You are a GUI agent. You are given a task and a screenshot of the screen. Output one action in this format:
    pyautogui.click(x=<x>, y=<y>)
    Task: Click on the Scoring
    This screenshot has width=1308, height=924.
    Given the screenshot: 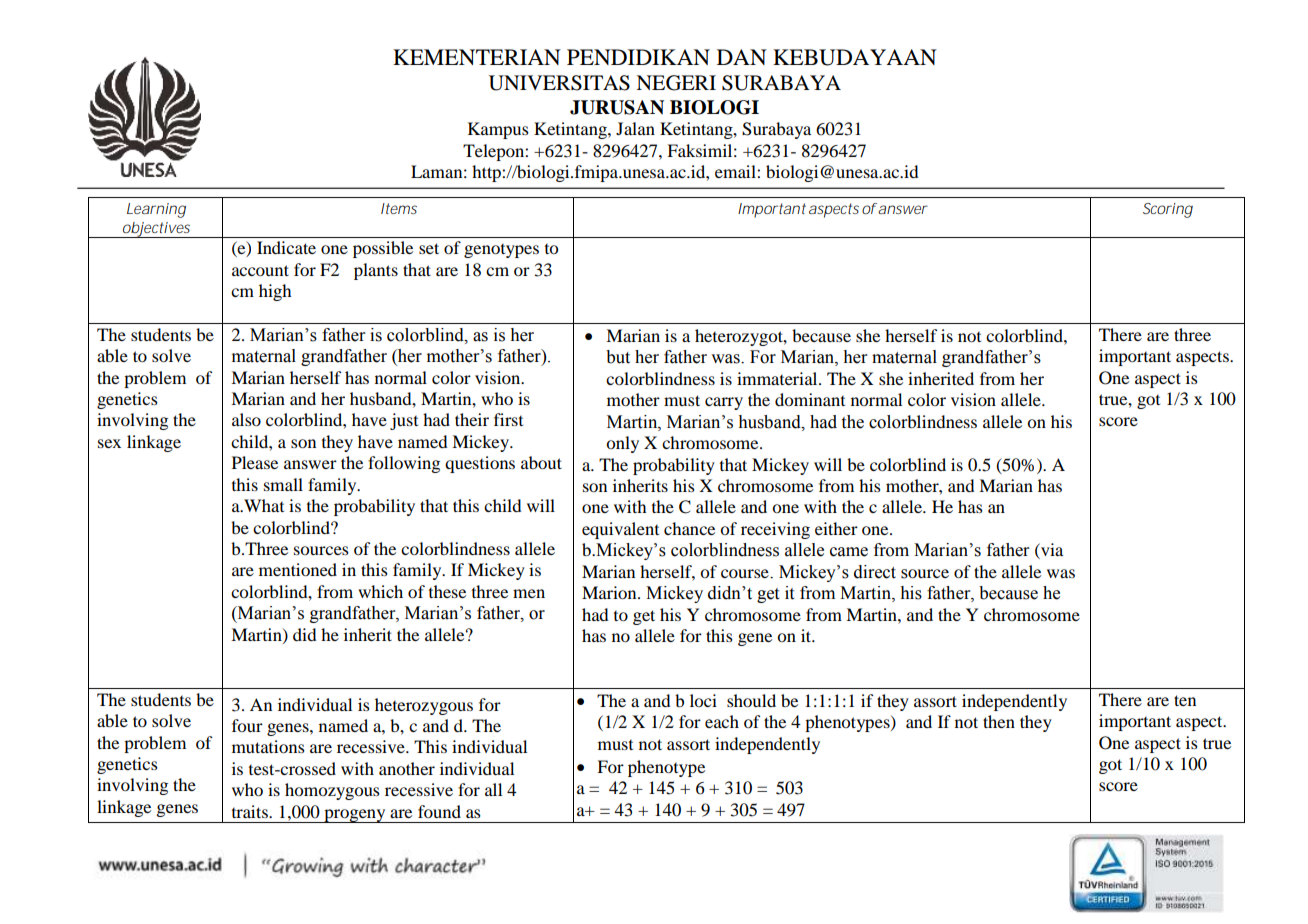 What is the action you would take?
    pyautogui.click(x=1168, y=210)
